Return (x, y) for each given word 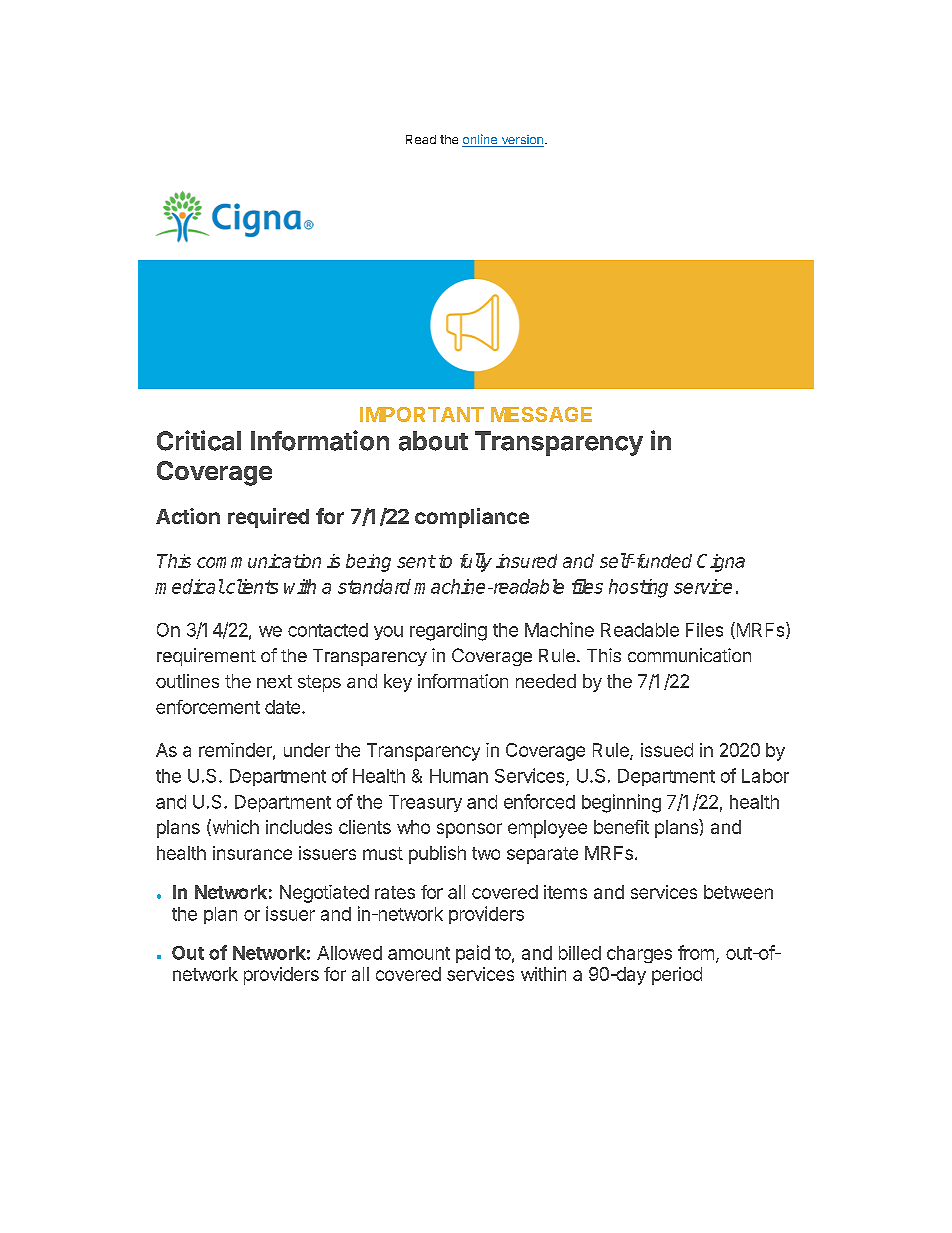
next (274, 681)
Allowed (349, 953)
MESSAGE (541, 414)
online (481, 140)
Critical (199, 440)
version (521, 141)
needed (546, 681)
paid (473, 954)
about (433, 441)
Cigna (721, 563)
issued (667, 750)
